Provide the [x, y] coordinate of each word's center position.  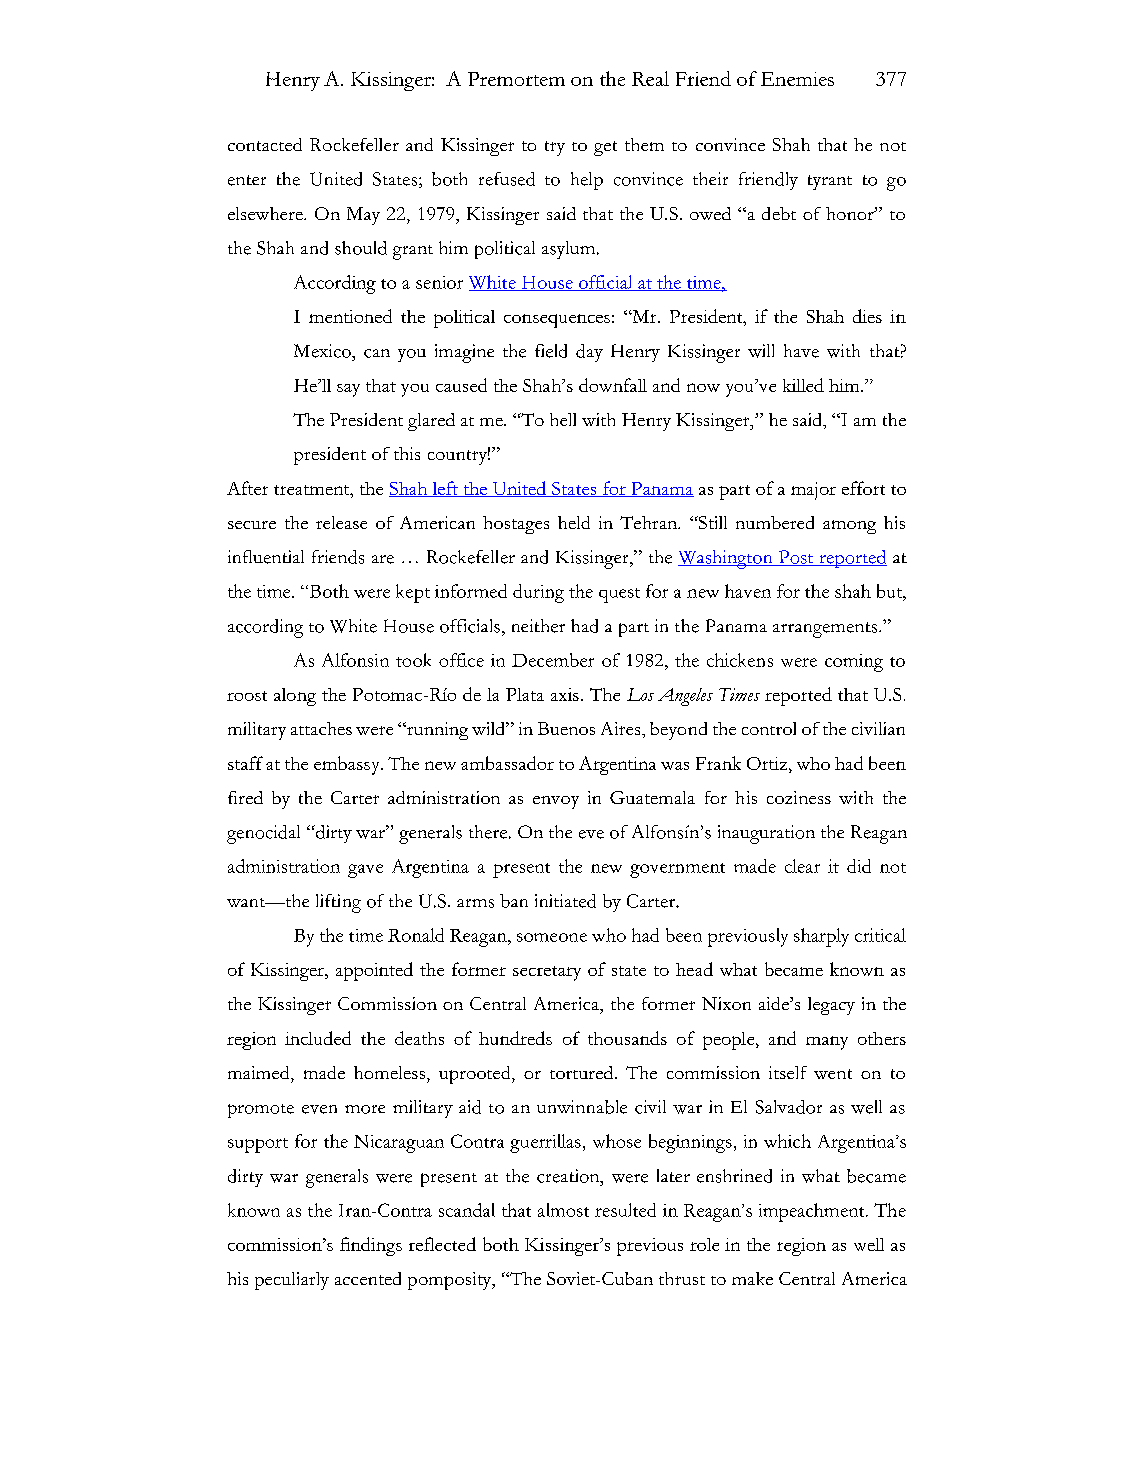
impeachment [813, 1212]
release [341, 522]
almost [563, 1210]
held [574, 522]
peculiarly [292, 1281]
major [813, 491]
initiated [565, 901]
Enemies [797, 79]
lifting [338, 903]
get [605, 148]
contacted [265, 144]
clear [802, 866]
